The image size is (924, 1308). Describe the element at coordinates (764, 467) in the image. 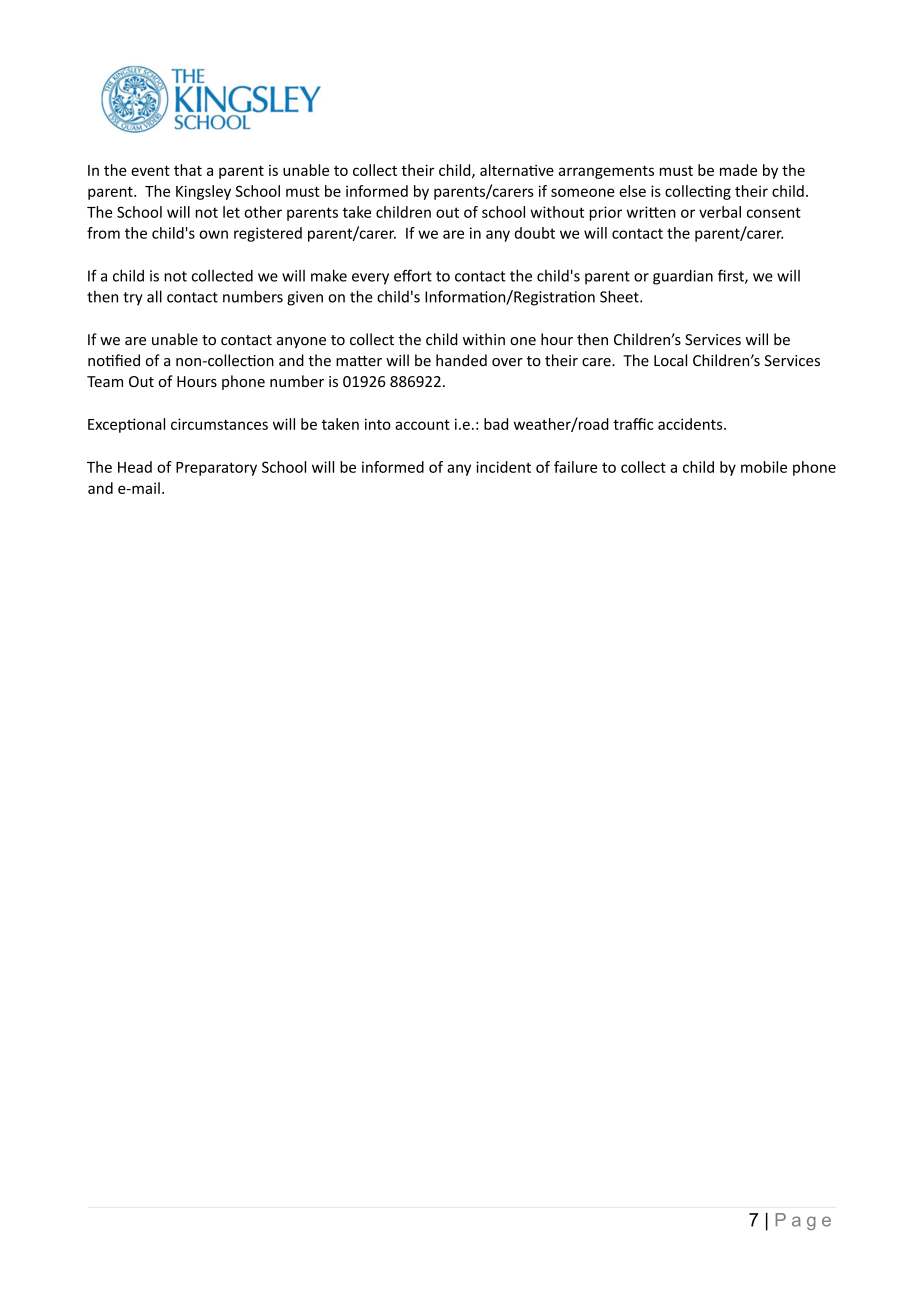

I see `mobile` at that location.
